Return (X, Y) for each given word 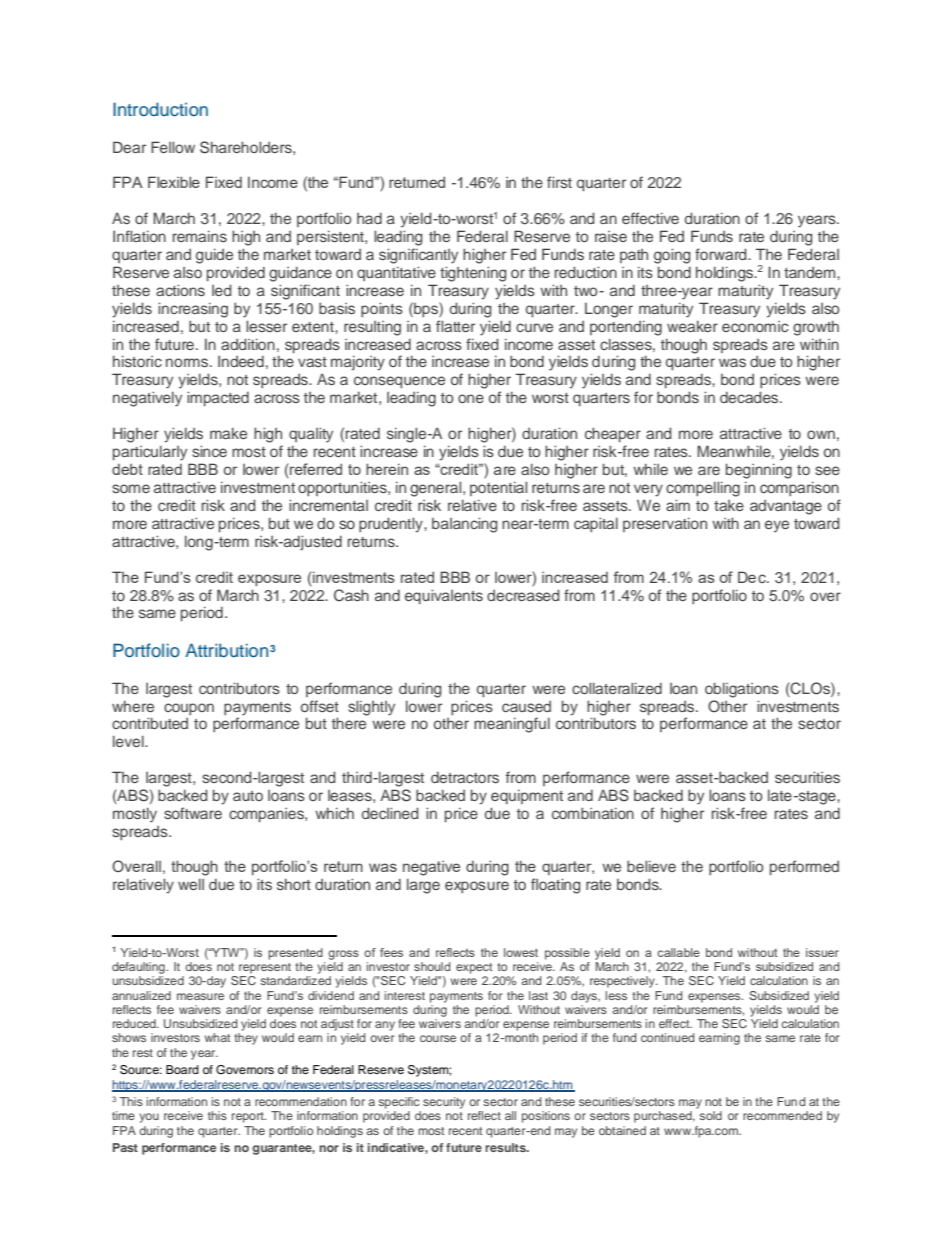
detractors (465, 777)
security (444, 1103)
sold (711, 1115)
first (559, 182)
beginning (759, 471)
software (193, 813)
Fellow (173, 147)
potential (498, 488)
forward (722, 254)
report (249, 1117)
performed (804, 867)
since (209, 451)
